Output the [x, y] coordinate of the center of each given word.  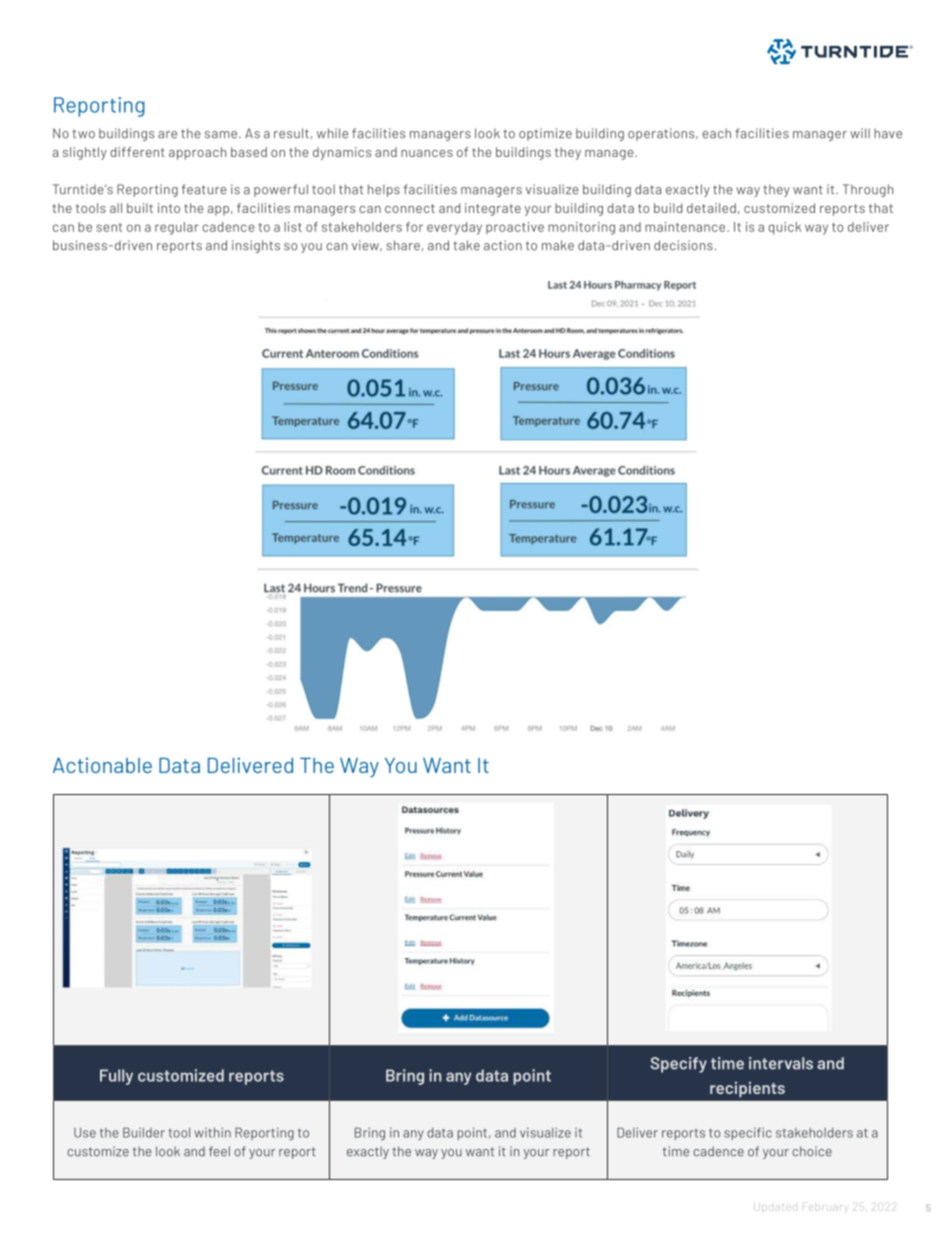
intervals [781, 1063]
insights [256, 246]
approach [197, 153]
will [860, 133]
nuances [427, 153]
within [212, 1132]
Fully [116, 1077]
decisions [683, 245]
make [558, 245]
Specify [679, 1065]
